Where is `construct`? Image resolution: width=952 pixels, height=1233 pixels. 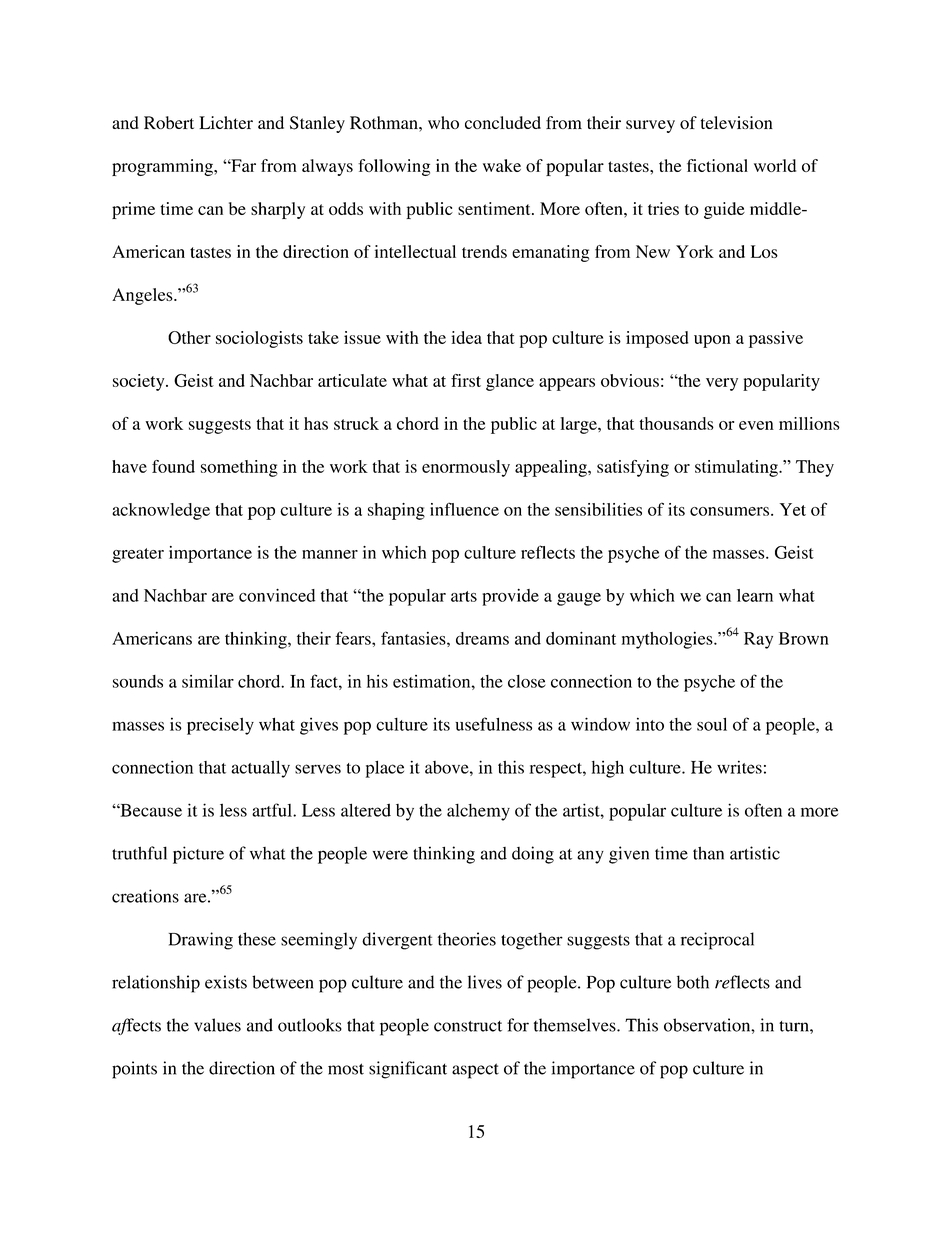 construct is located at coordinates (468, 1026).
